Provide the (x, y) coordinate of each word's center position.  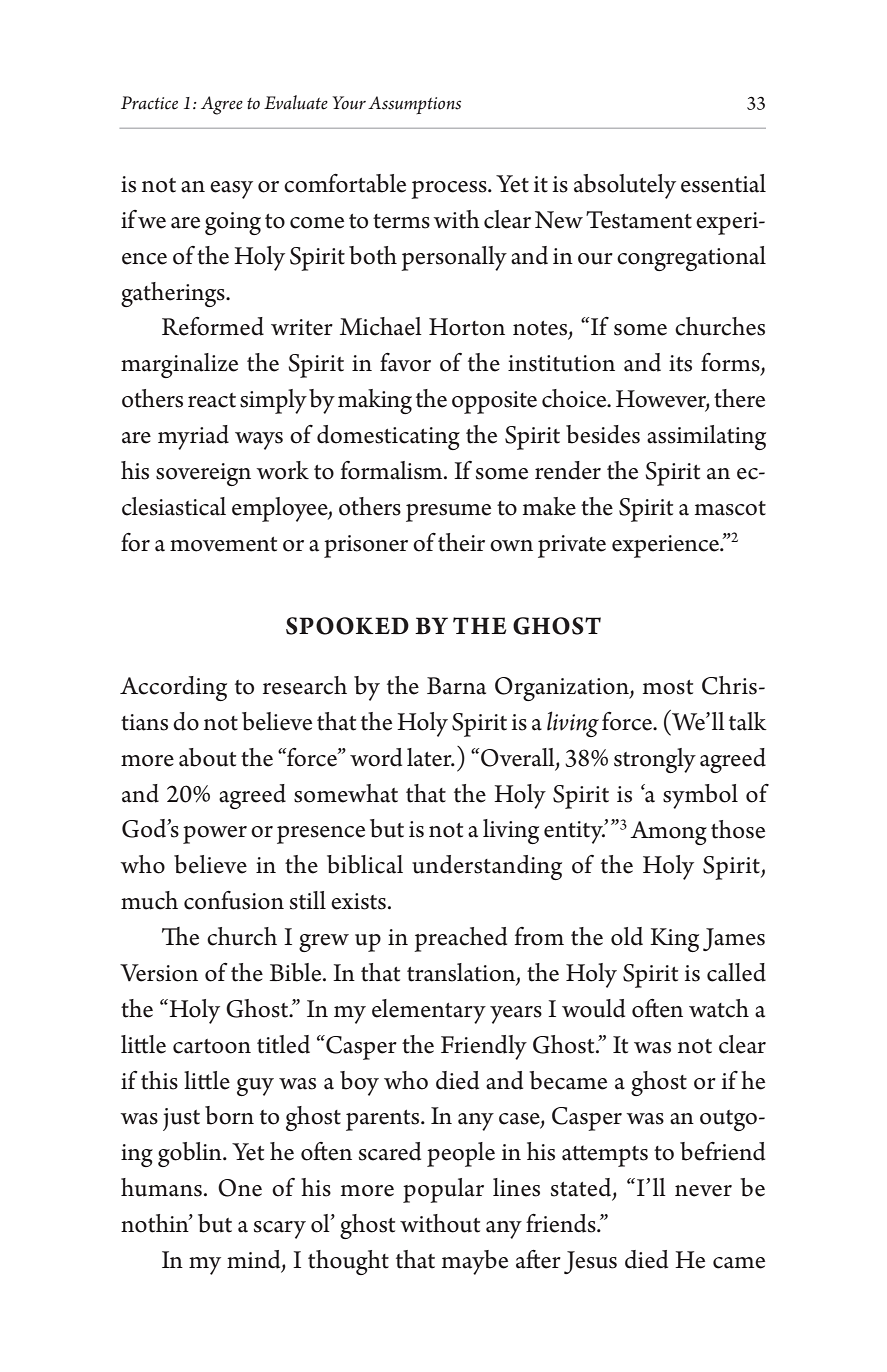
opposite (494, 402)
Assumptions (414, 105)
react (212, 400)
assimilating (706, 437)
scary (280, 1230)
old (627, 936)
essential (723, 183)
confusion (234, 900)
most (668, 687)
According (173, 688)
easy (231, 190)
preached (460, 939)
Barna (456, 686)
